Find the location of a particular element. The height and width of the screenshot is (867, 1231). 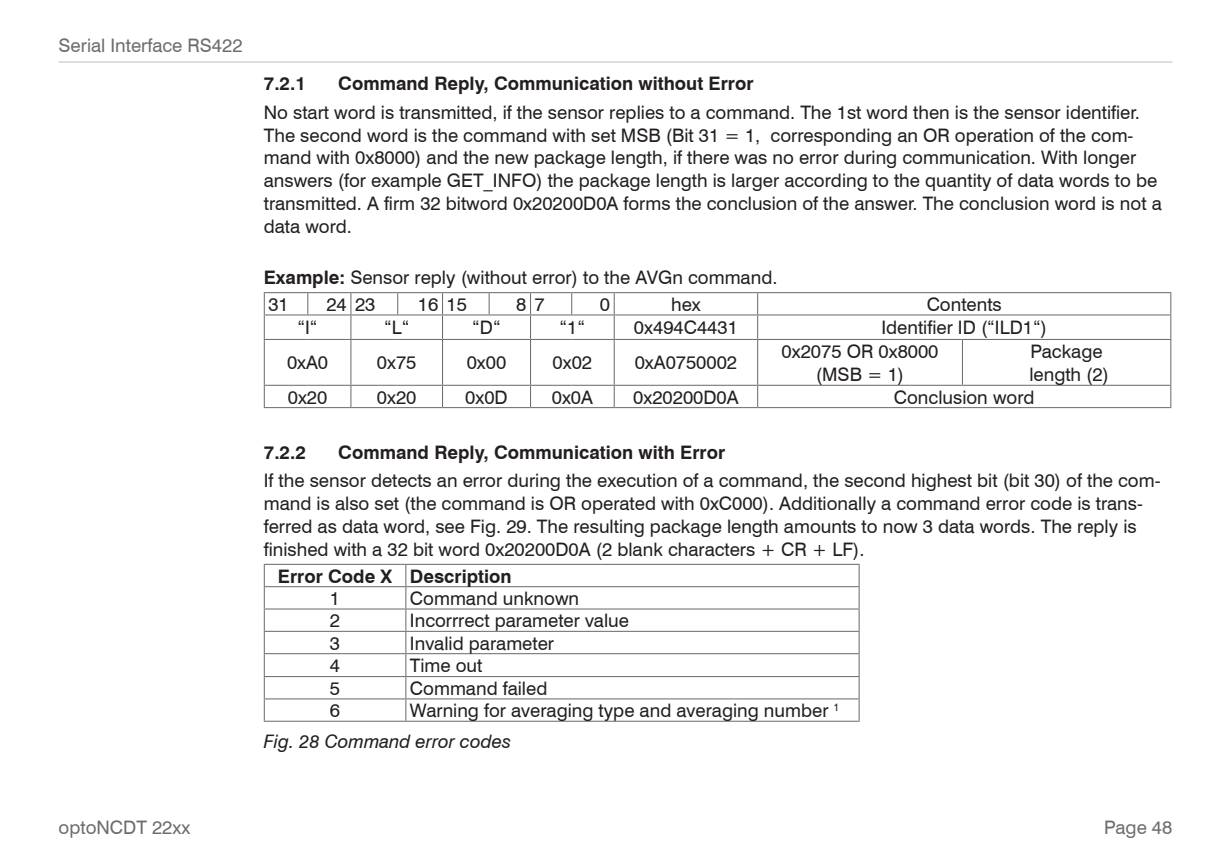

Contents is located at coordinates (964, 304).
